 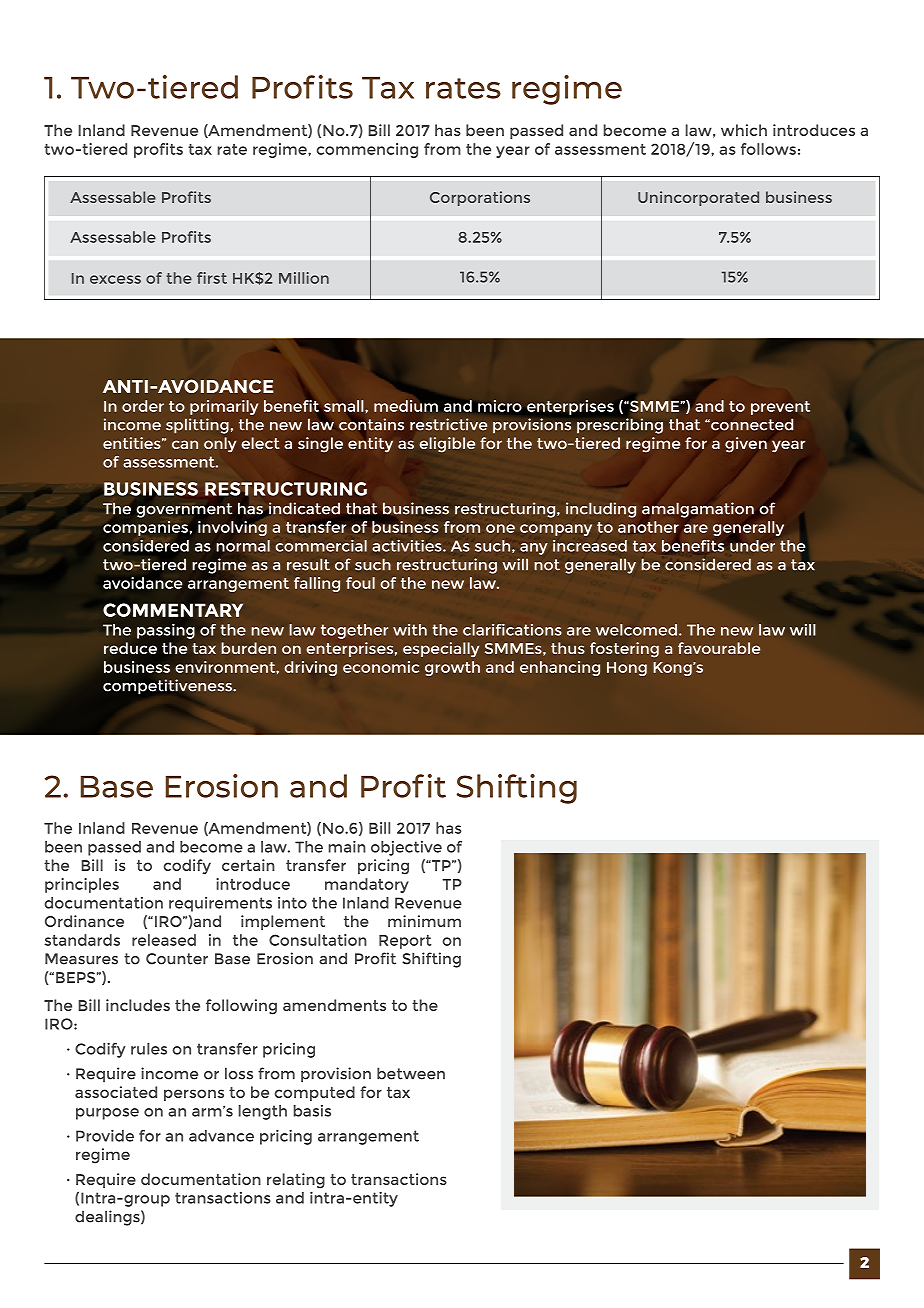 What do you see at coordinates (447, 445) in the screenshot?
I see `eligible` at bounding box center [447, 445].
